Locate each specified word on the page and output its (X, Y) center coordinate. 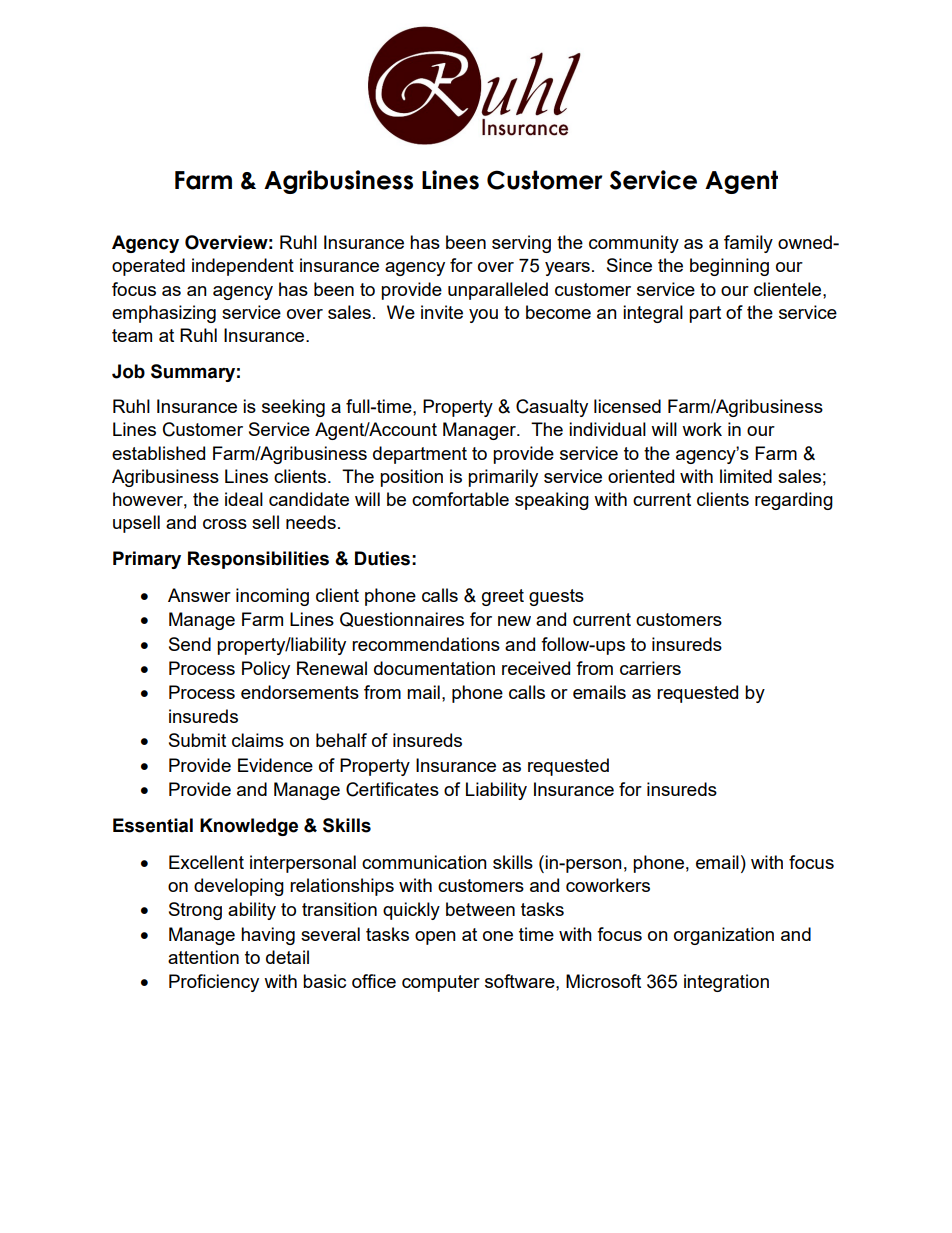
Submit (197, 740)
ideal (244, 499)
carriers (650, 668)
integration (726, 983)
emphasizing (164, 314)
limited (746, 476)
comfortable (460, 499)
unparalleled (498, 291)
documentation (434, 668)
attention (203, 957)
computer (441, 983)
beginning (729, 267)
